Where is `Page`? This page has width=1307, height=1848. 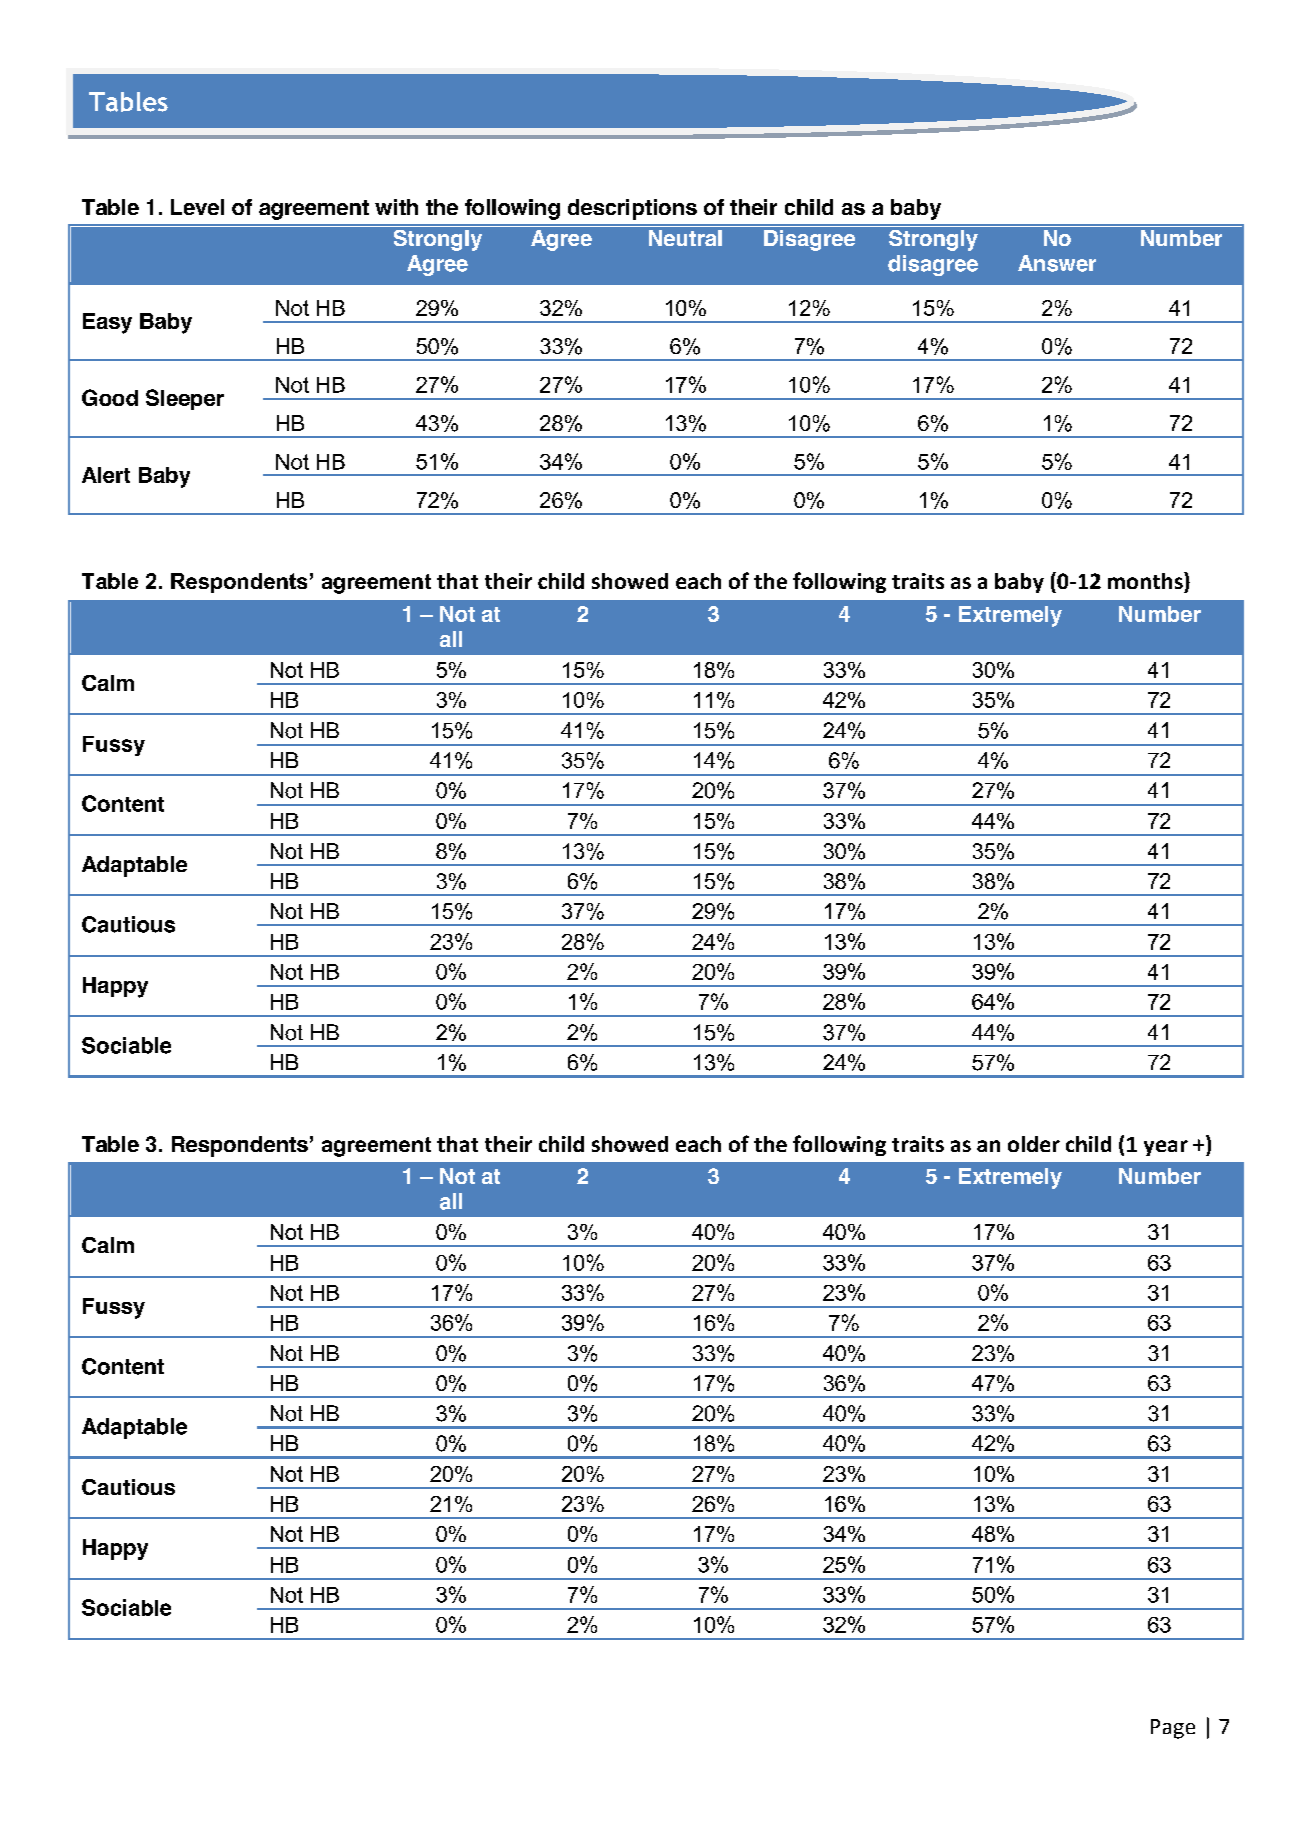 Page is located at coordinates (1173, 1729).
